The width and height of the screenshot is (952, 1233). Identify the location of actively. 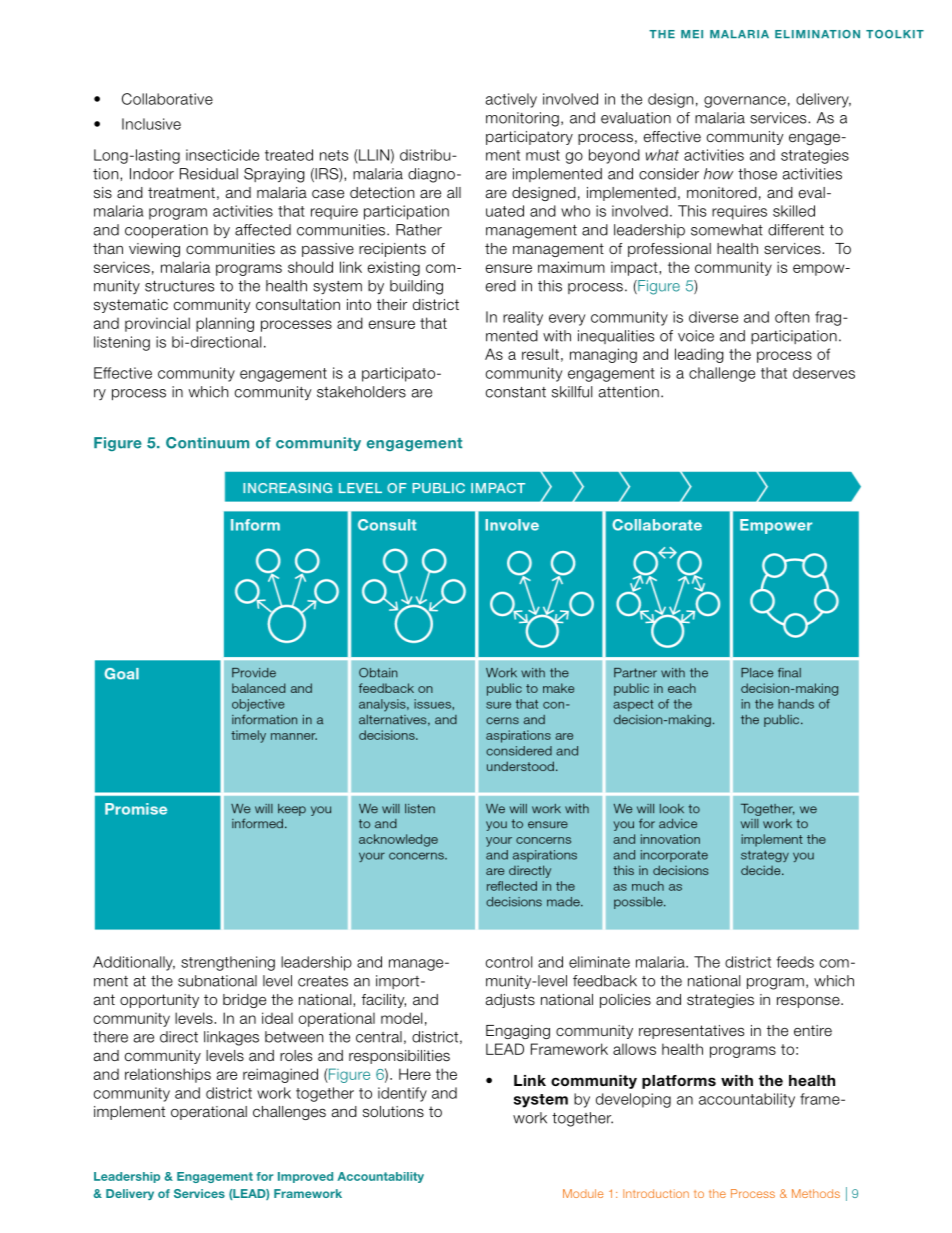
(511, 100).
